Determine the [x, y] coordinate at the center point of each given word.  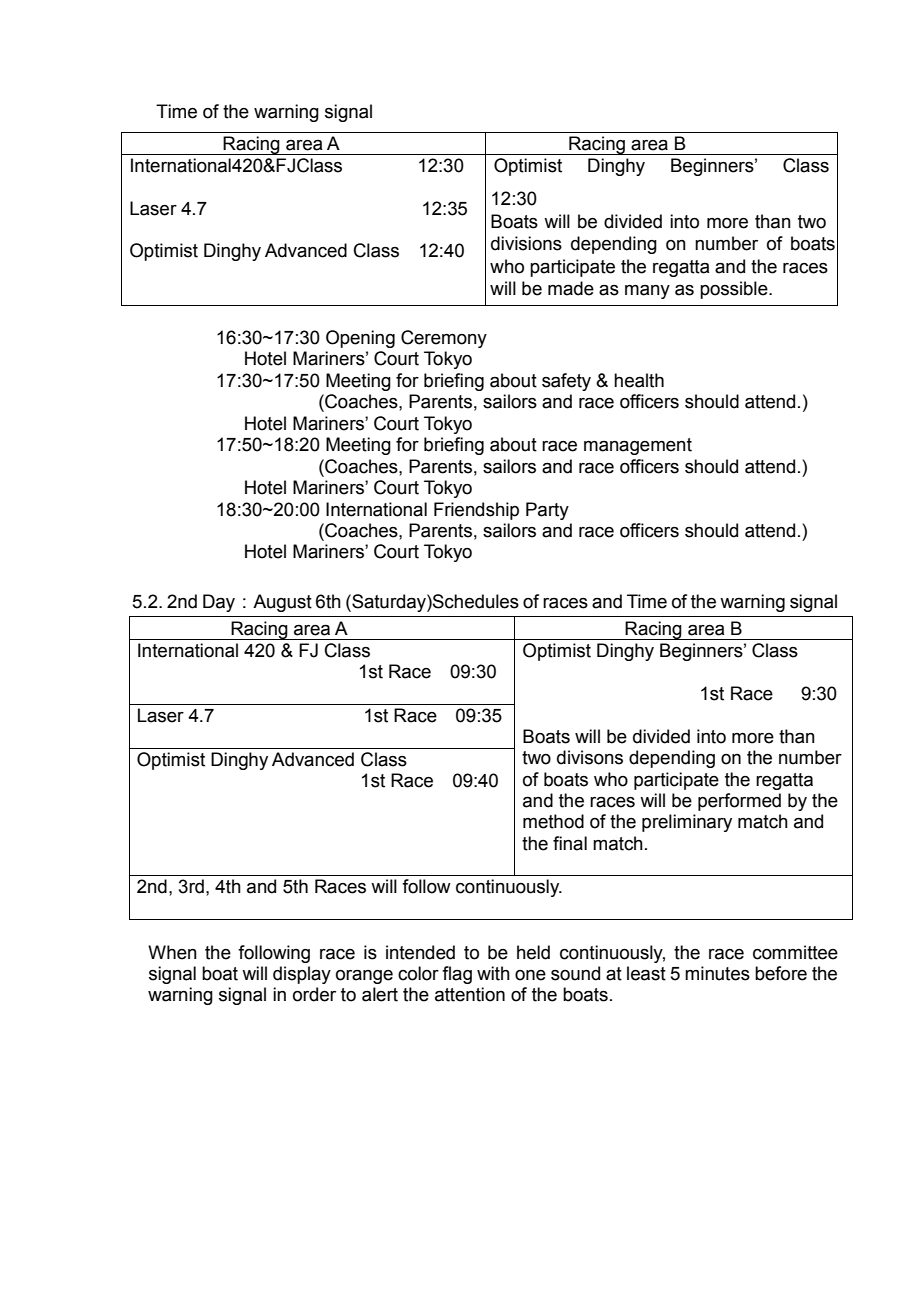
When [172, 952]
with [493, 973]
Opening [360, 339]
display [302, 975]
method [553, 821]
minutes [717, 973]
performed [739, 802]
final [570, 843]
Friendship [476, 511]
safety [566, 382]
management [638, 446]
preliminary [687, 823]
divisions [526, 243]
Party [547, 511]
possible [735, 290]
